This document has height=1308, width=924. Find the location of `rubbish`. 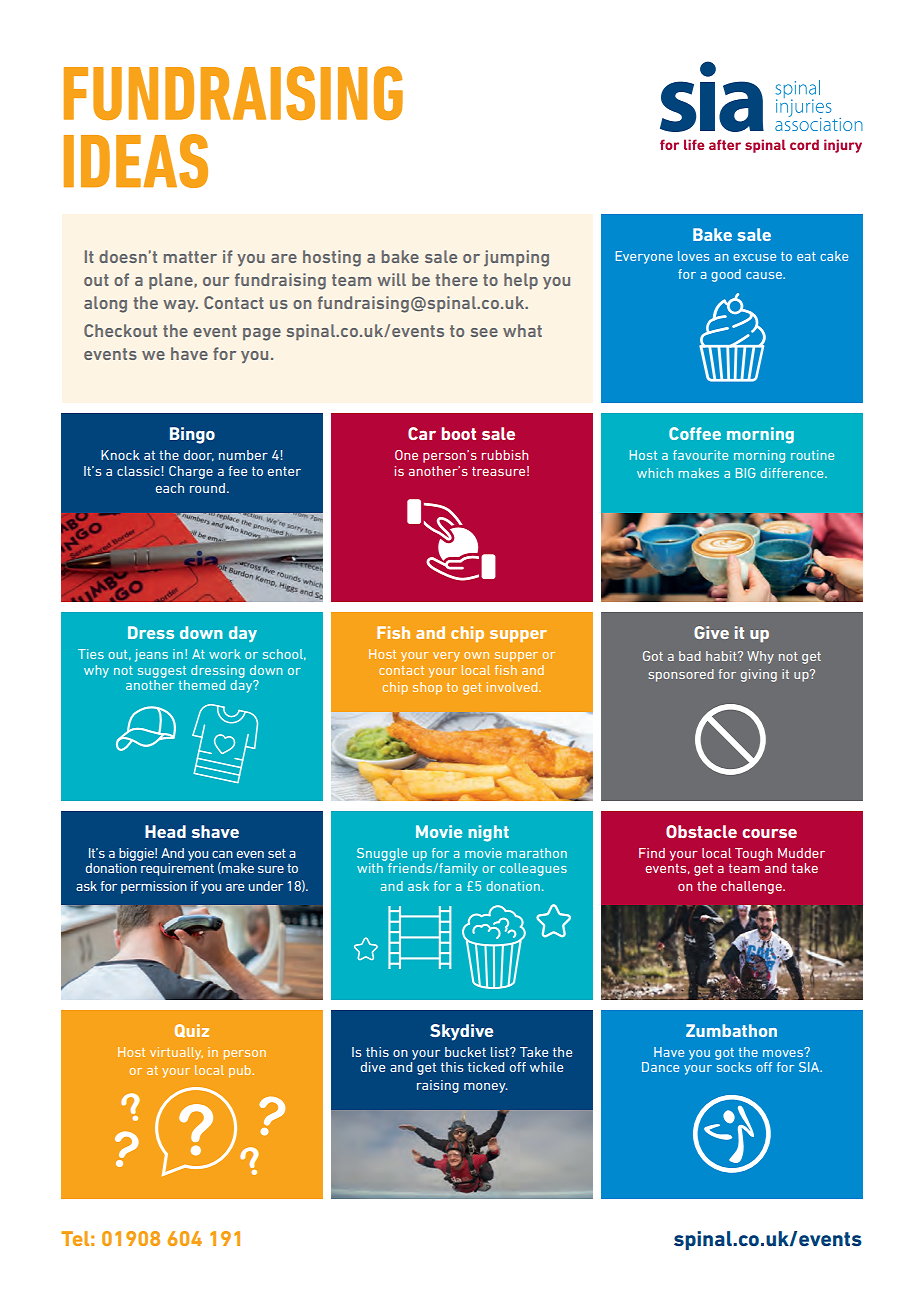

rubbish is located at coordinates (505, 455).
